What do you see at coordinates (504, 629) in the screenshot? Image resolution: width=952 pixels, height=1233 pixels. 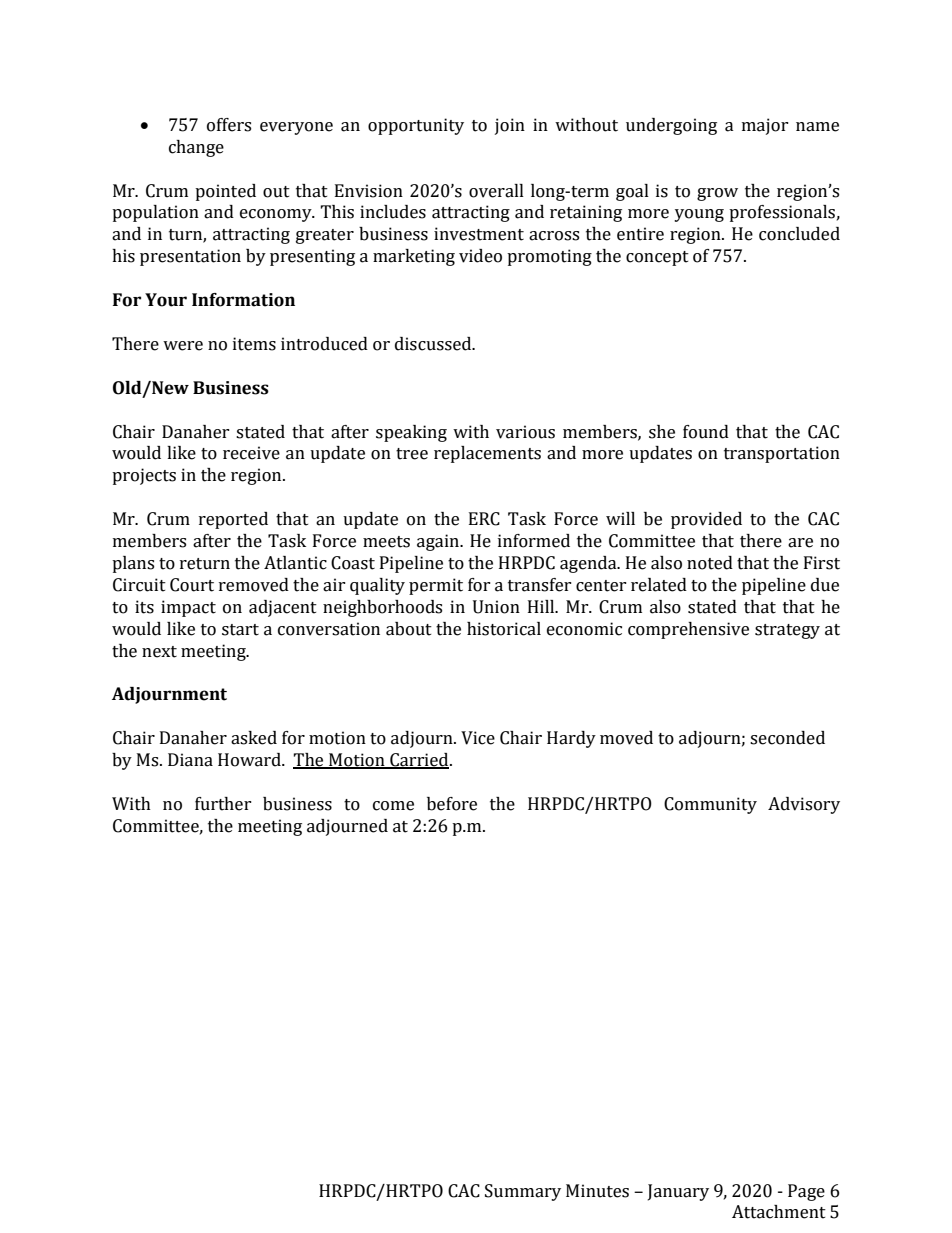 I see `historical` at bounding box center [504, 629].
